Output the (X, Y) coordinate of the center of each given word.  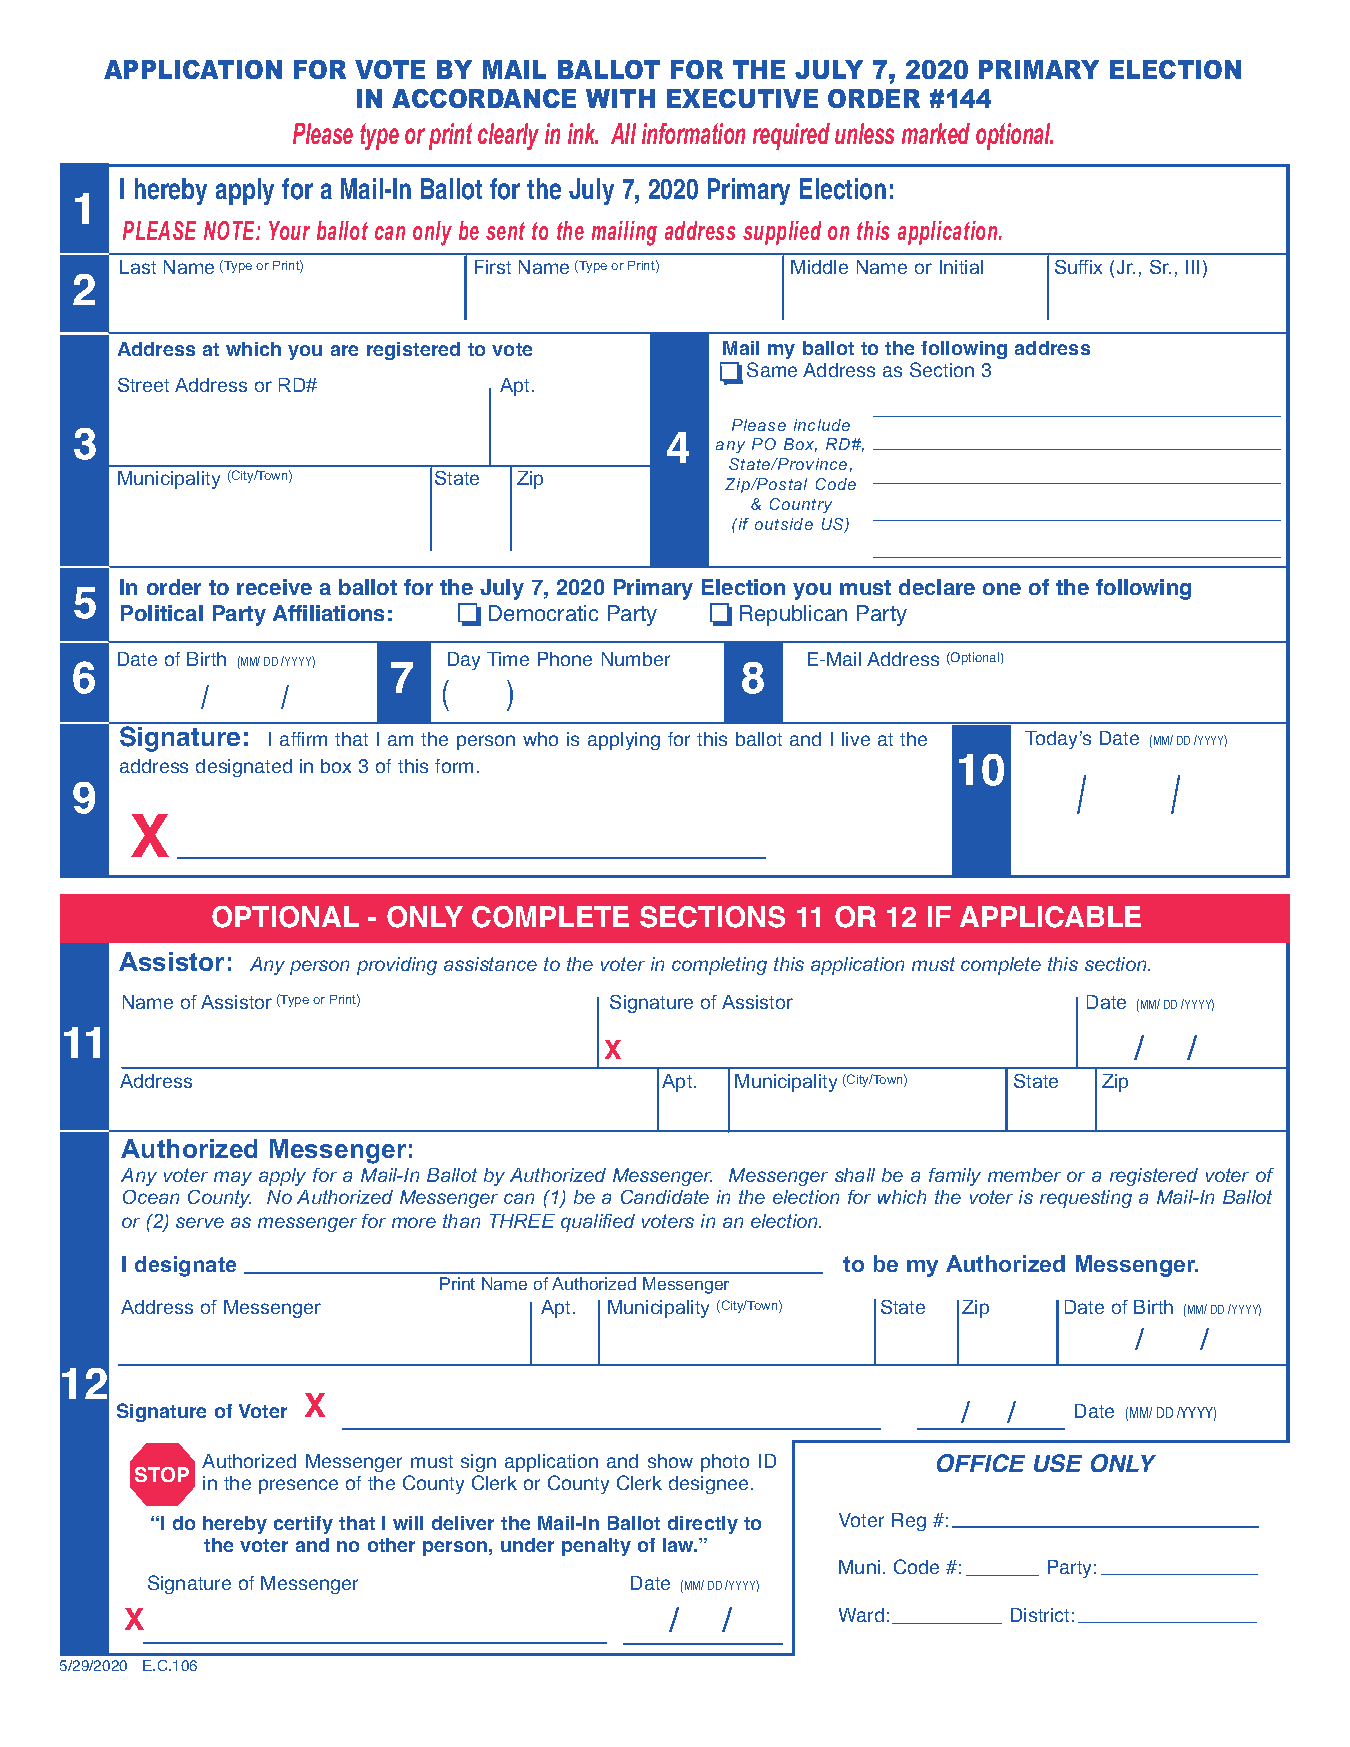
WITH (620, 98)
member (1024, 1175)
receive (274, 587)
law (679, 1545)
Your (289, 230)
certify (303, 1525)
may (233, 1178)
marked (936, 133)
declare (937, 587)
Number (636, 659)
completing (719, 966)
